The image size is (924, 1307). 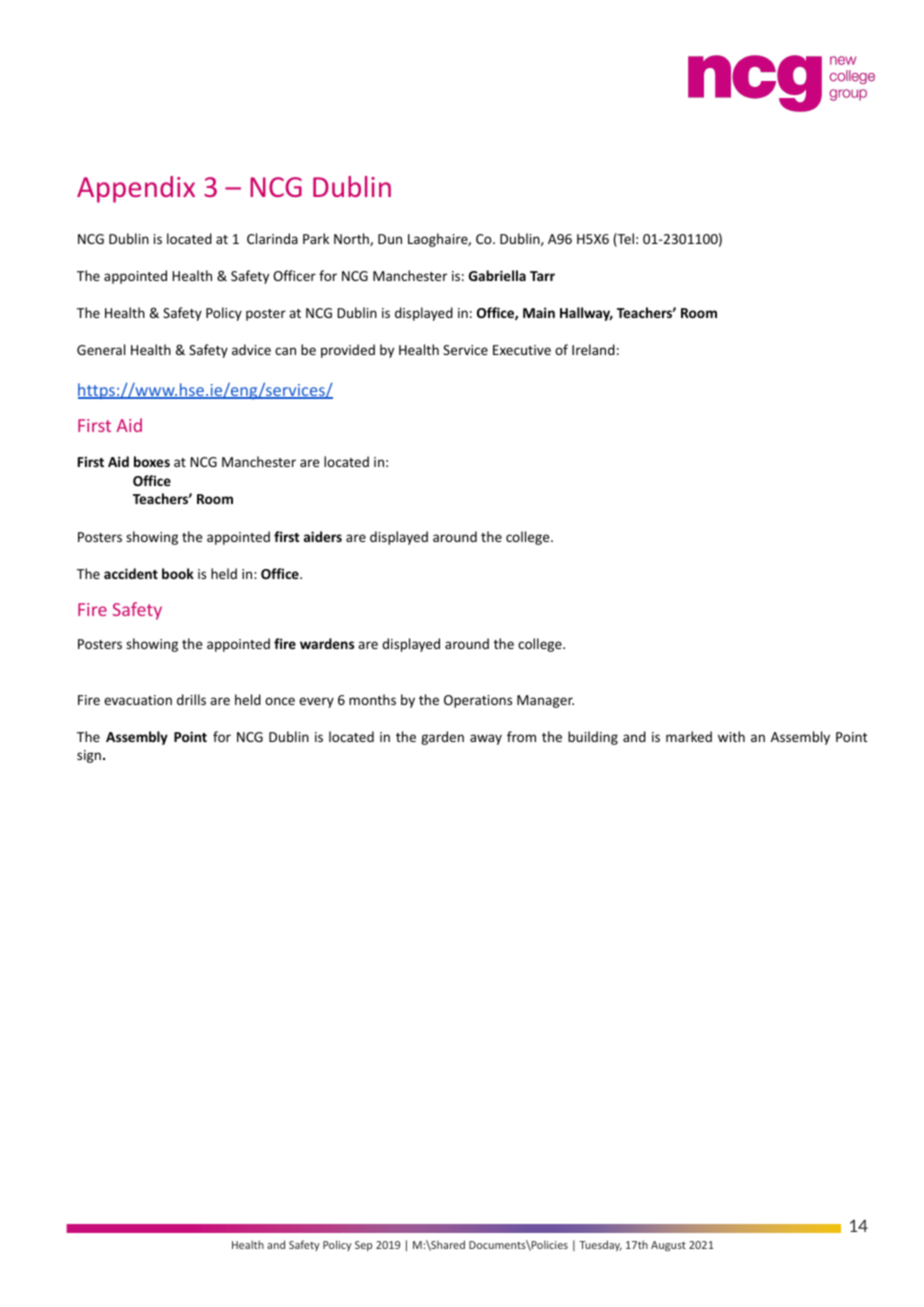 I want to click on Tarr, so click(x=542, y=276).
